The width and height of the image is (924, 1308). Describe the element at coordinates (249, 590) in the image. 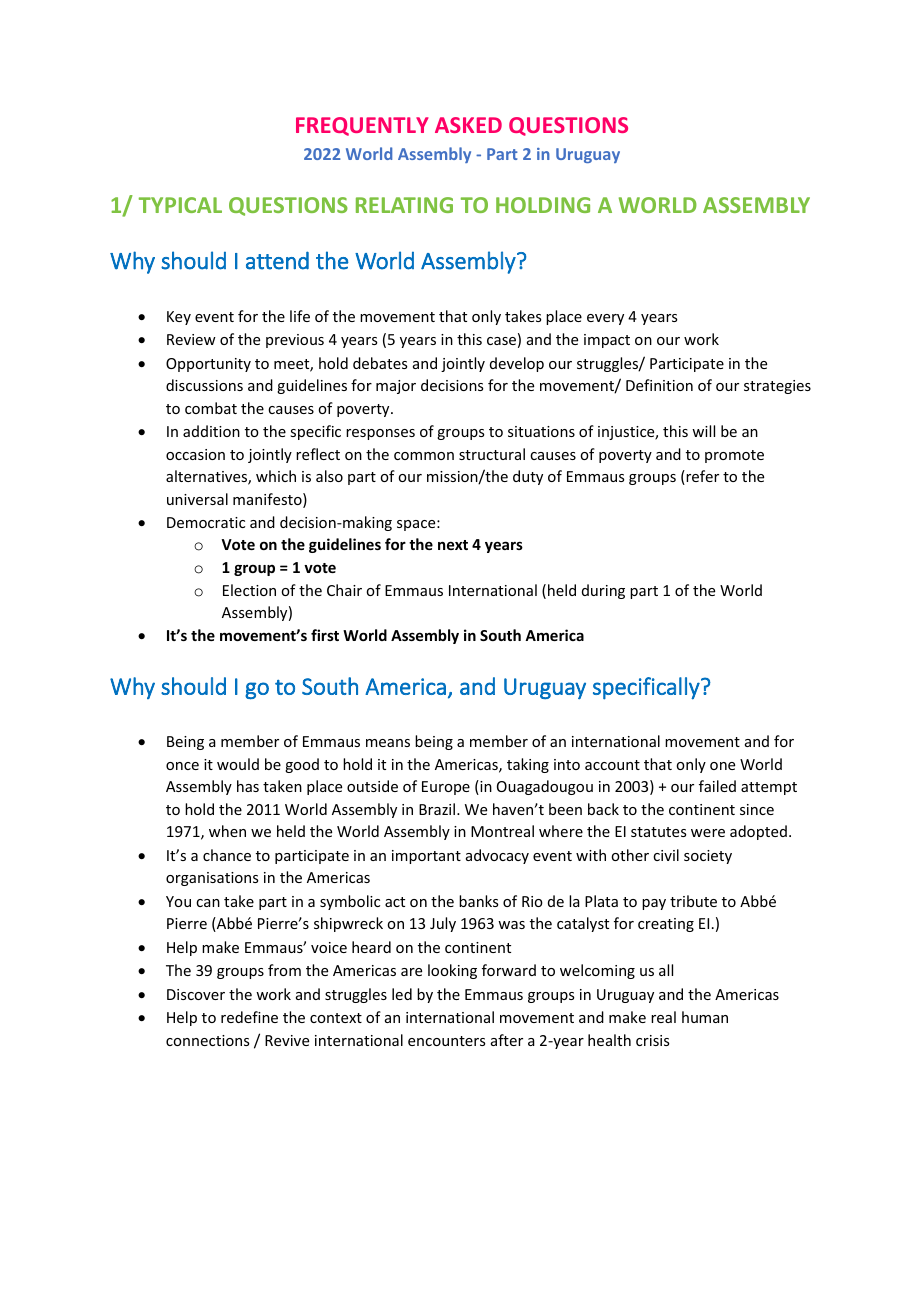

I see `Election` at that location.
